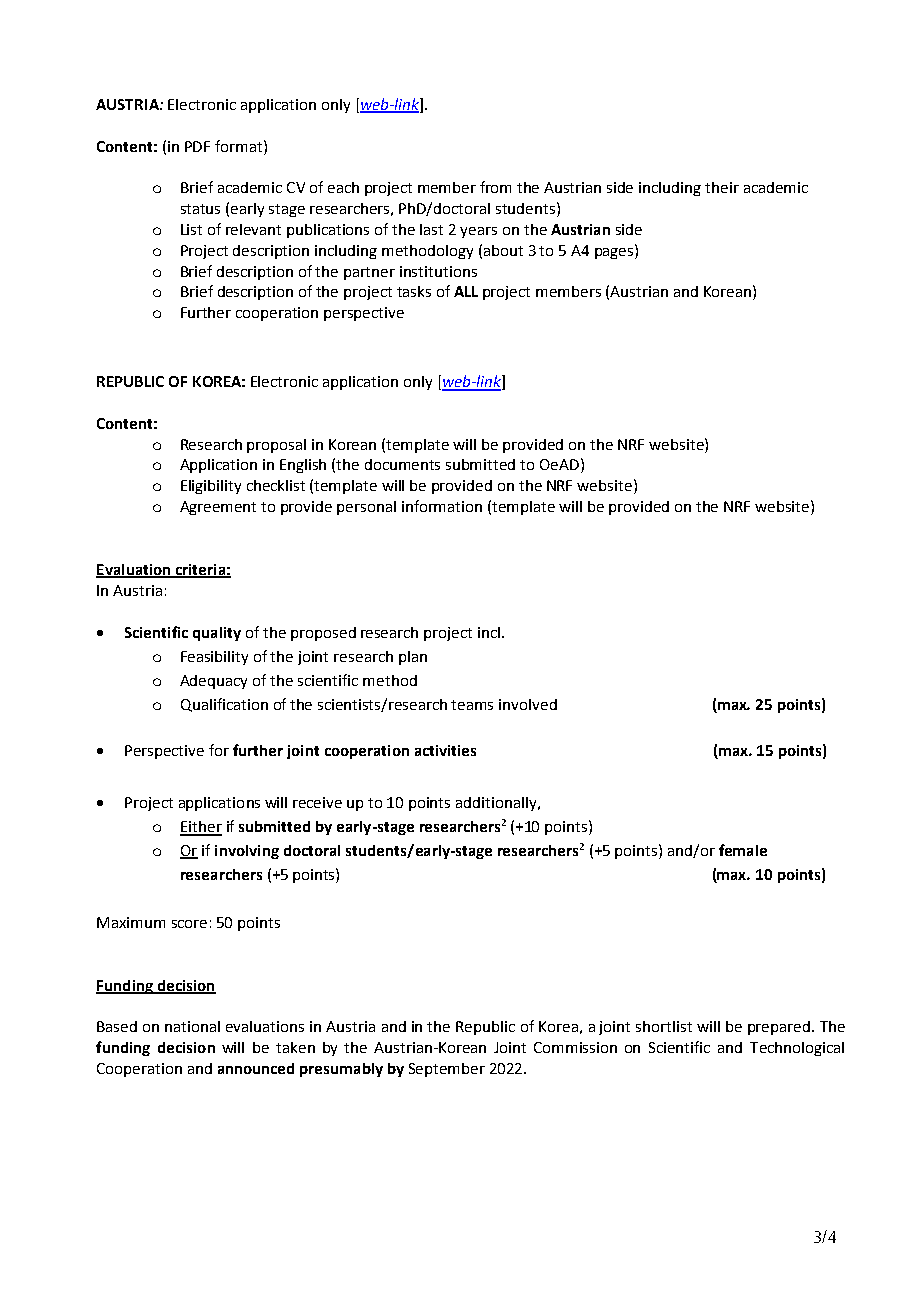 The image size is (924, 1308). What do you see at coordinates (743, 850) in the image?
I see `female` at bounding box center [743, 850].
